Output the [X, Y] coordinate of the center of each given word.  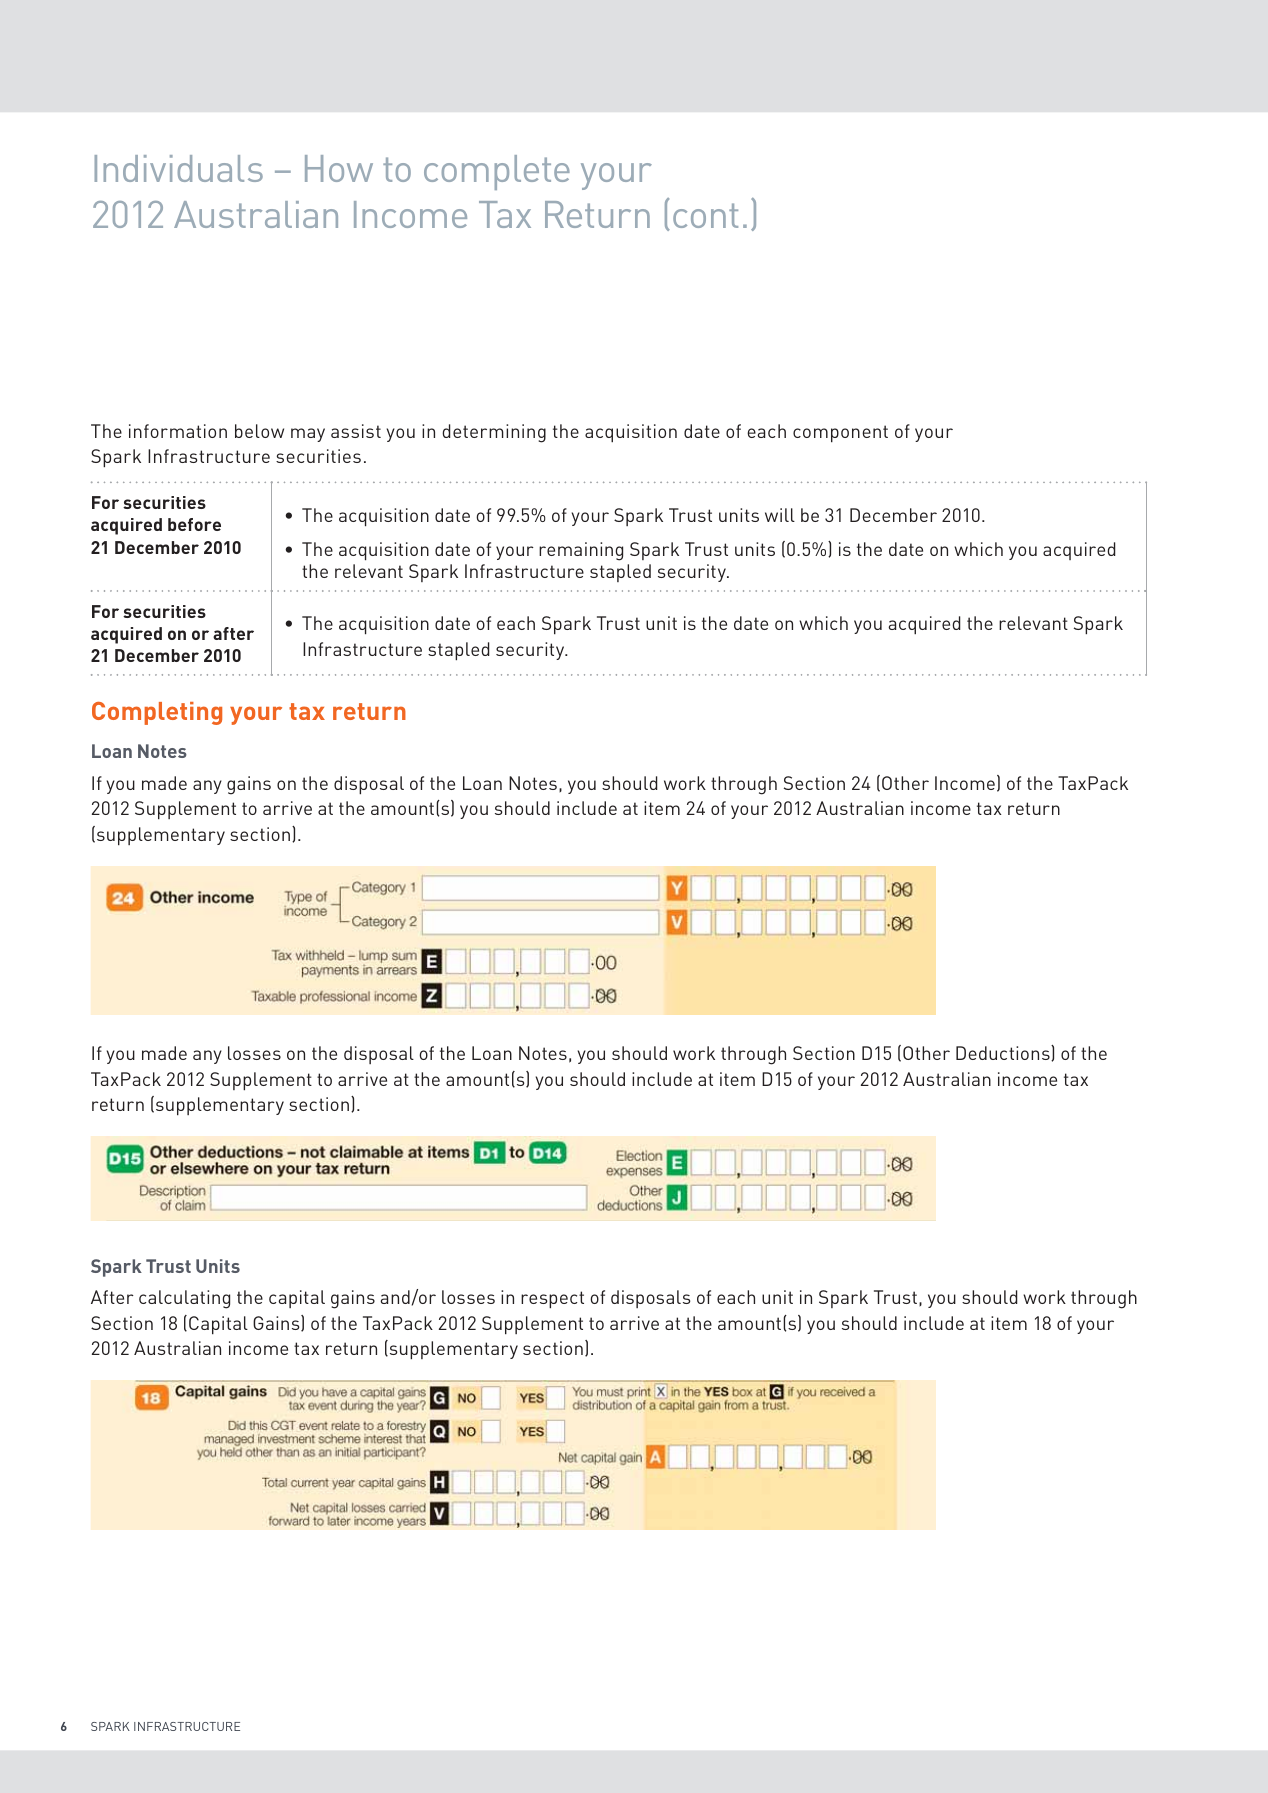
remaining [581, 551]
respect [552, 1300]
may [308, 435]
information [178, 431]
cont [705, 215]
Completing [157, 713]
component [840, 434]
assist [356, 431]
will [780, 515]
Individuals [179, 168]
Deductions [1004, 1053]
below [259, 431]
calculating [184, 1299]
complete [497, 172]
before [194, 524]
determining [494, 433]
